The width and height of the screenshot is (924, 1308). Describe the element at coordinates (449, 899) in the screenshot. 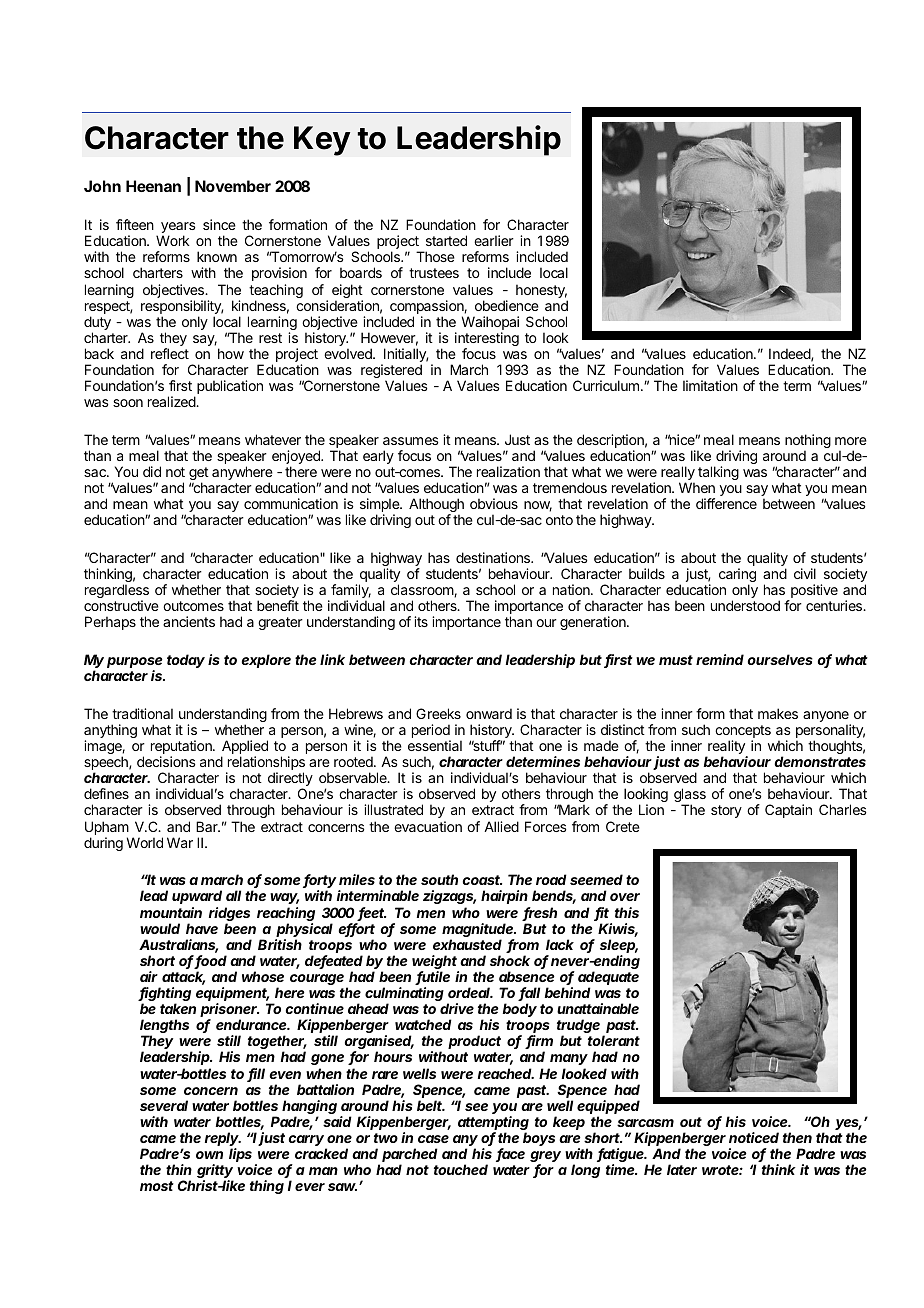

I see `zigzags` at that location.
